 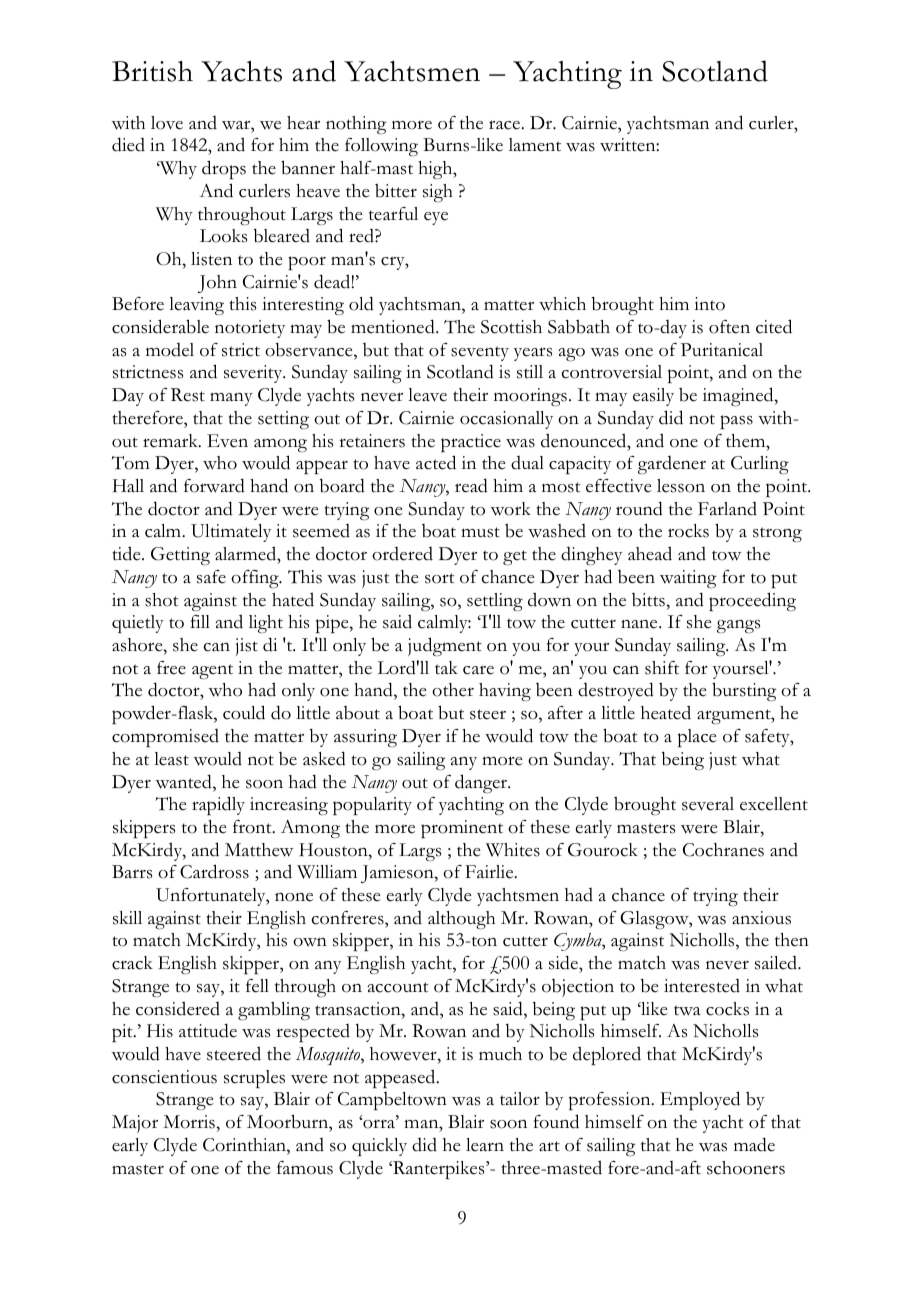 I want to click on forward, so click(x=214, y=485).
